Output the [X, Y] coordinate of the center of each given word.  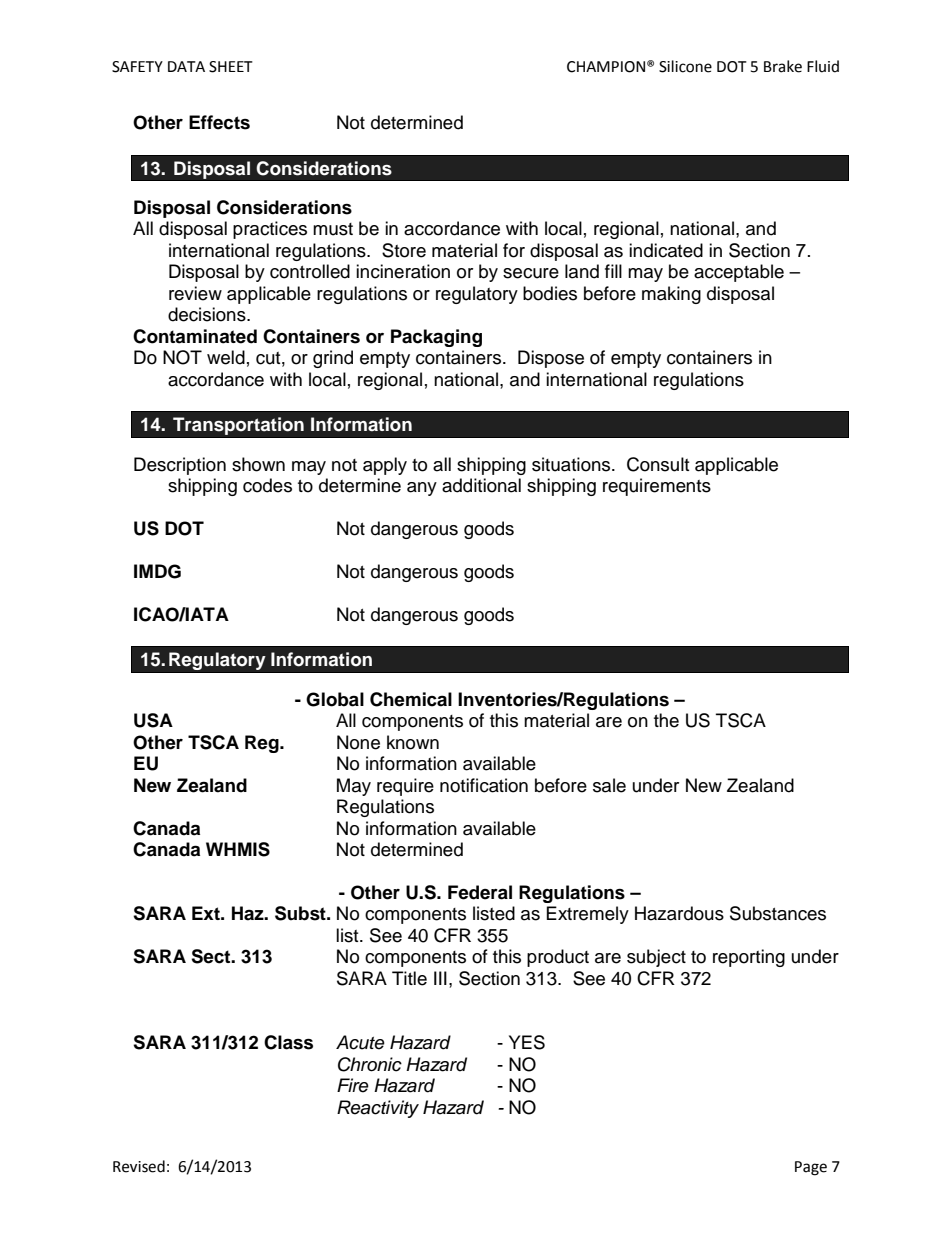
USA [153, 720]
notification [484, 785]
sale [609, 785]
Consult [658, 464]
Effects [219, 122]
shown [258, 464]
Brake [783, 66]
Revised [139, 1166]
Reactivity [378, 1109]
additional [481, 485]
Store [404, 250]
